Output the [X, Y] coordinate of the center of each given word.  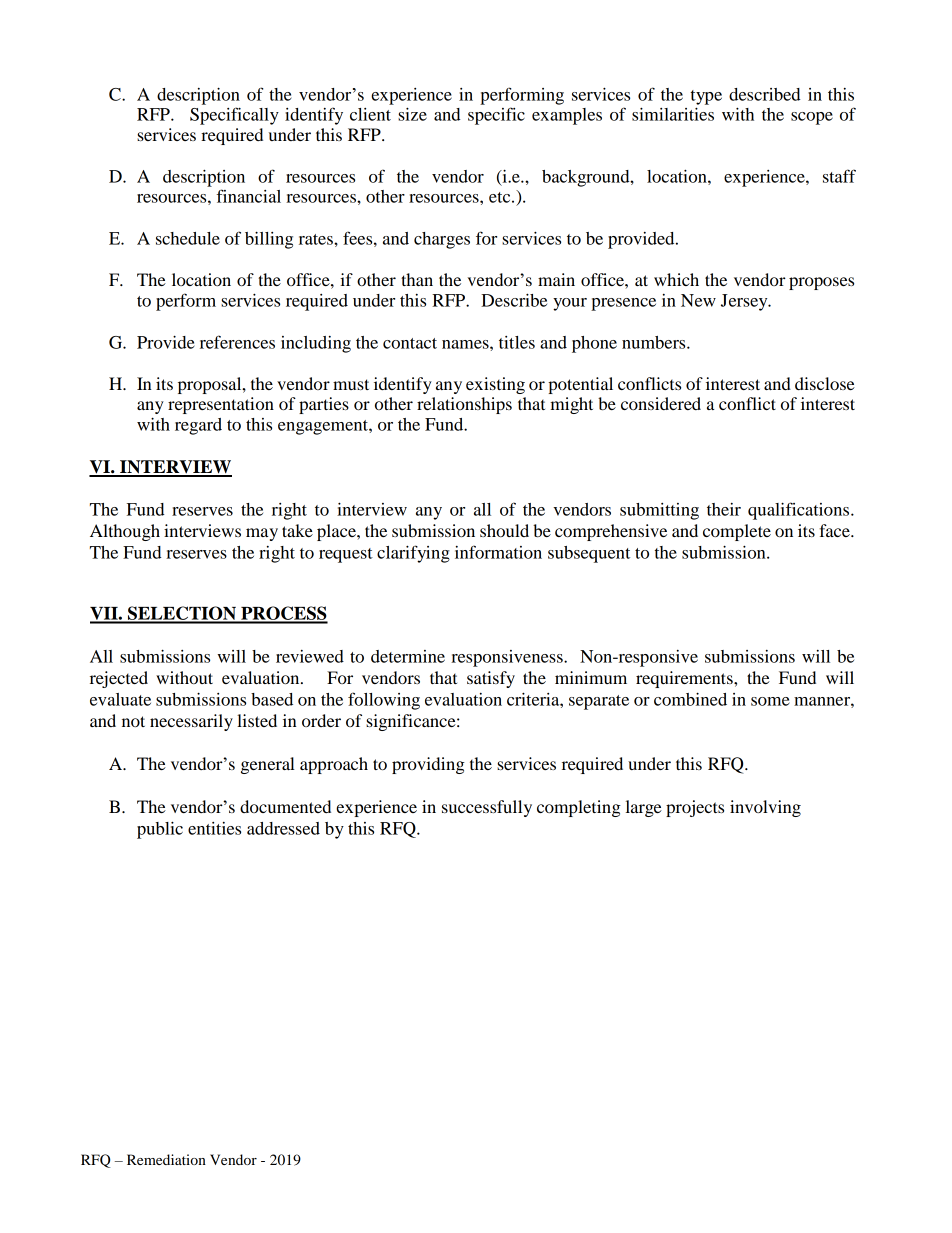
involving [765, 808]
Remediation [166, 1159]
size [412, 114]
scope [812, 118]
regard [198, 426]
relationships [464, 405]
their [724, 509]
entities [214, 828]
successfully [487, 808]
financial [248, 196]
